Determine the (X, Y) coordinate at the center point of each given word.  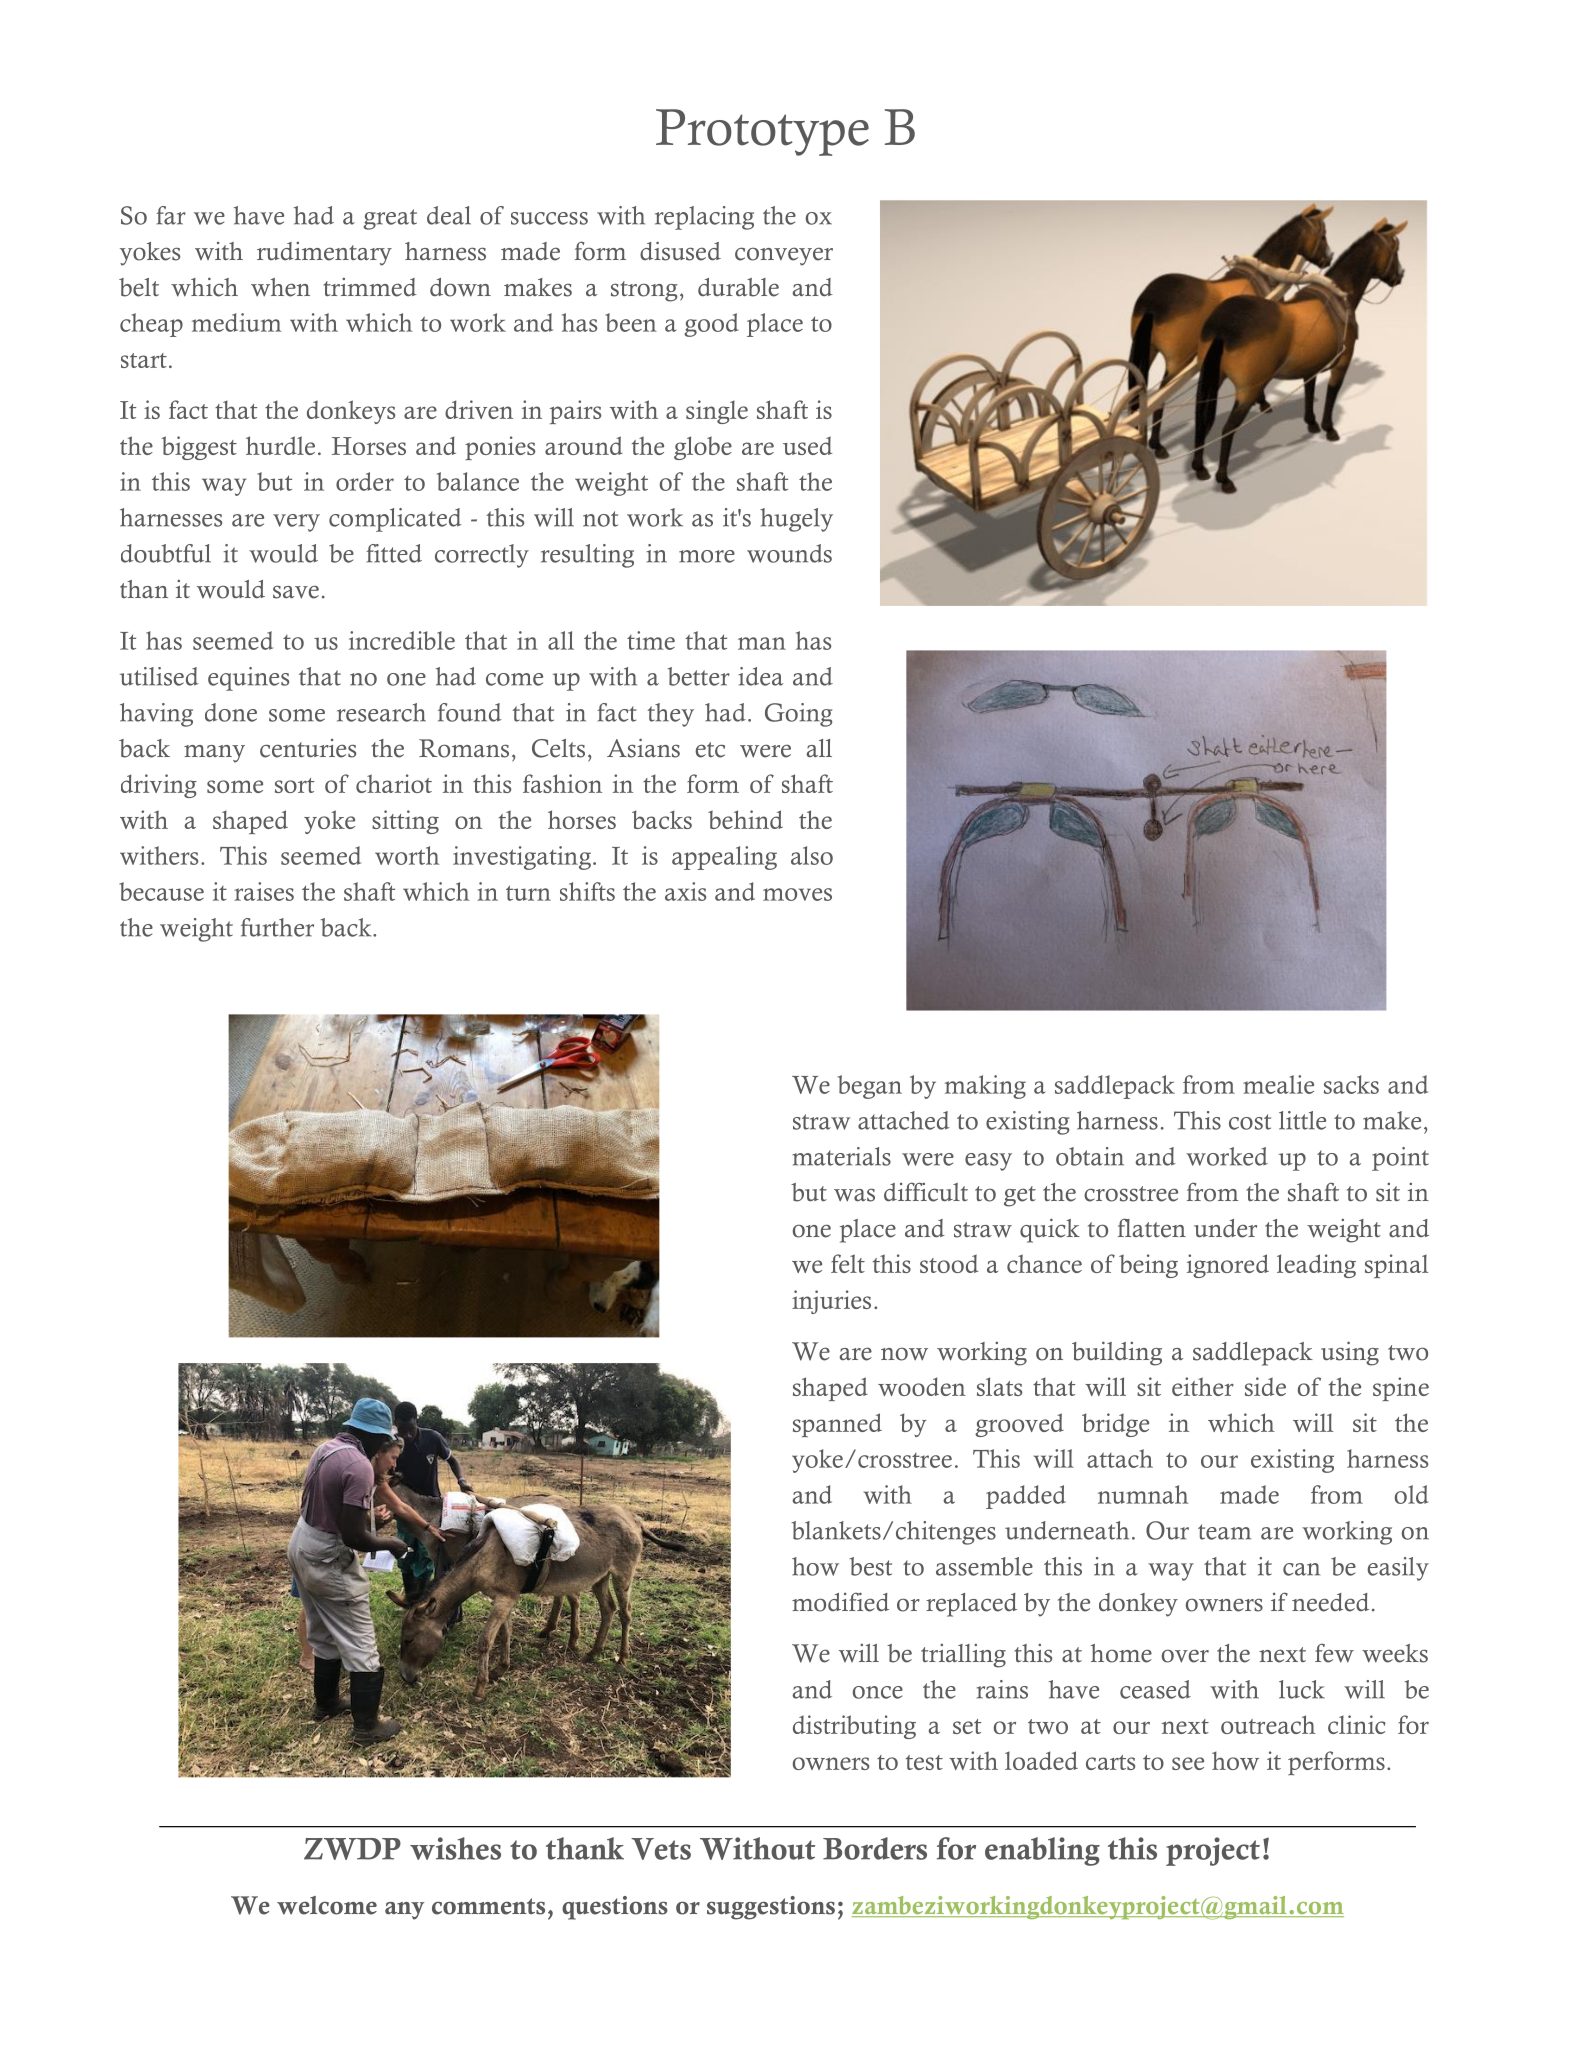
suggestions (771, 1908)
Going (798, 715)
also (812, 855)
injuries (831, 1302)
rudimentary (324, 254)
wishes (455, 1848)
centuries (308, 748)
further (277, 927)
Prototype (762, 132)
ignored (1228, 1266)
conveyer (784, 256)
